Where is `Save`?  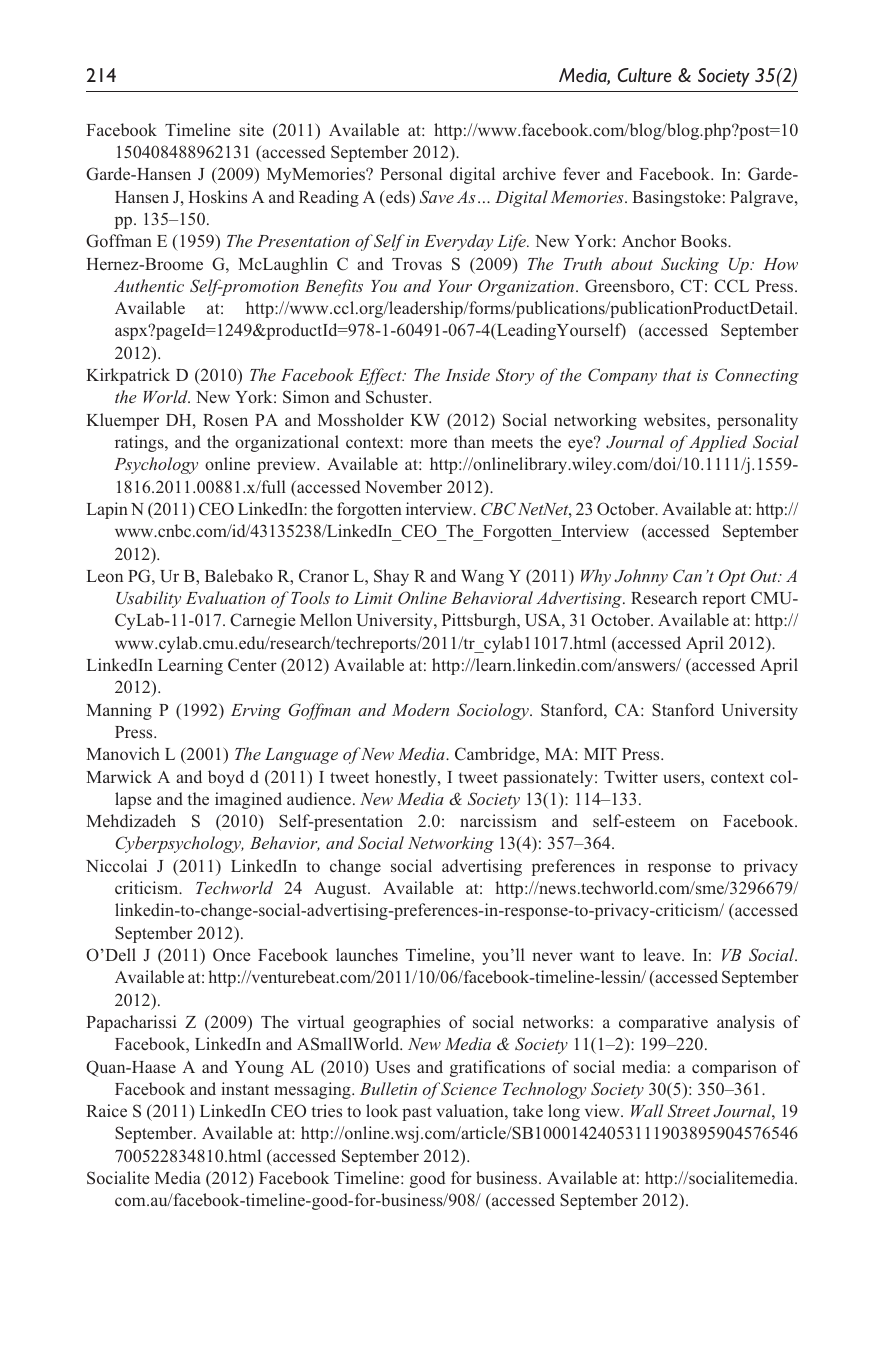 Save is located at coordinates (437, 197).
